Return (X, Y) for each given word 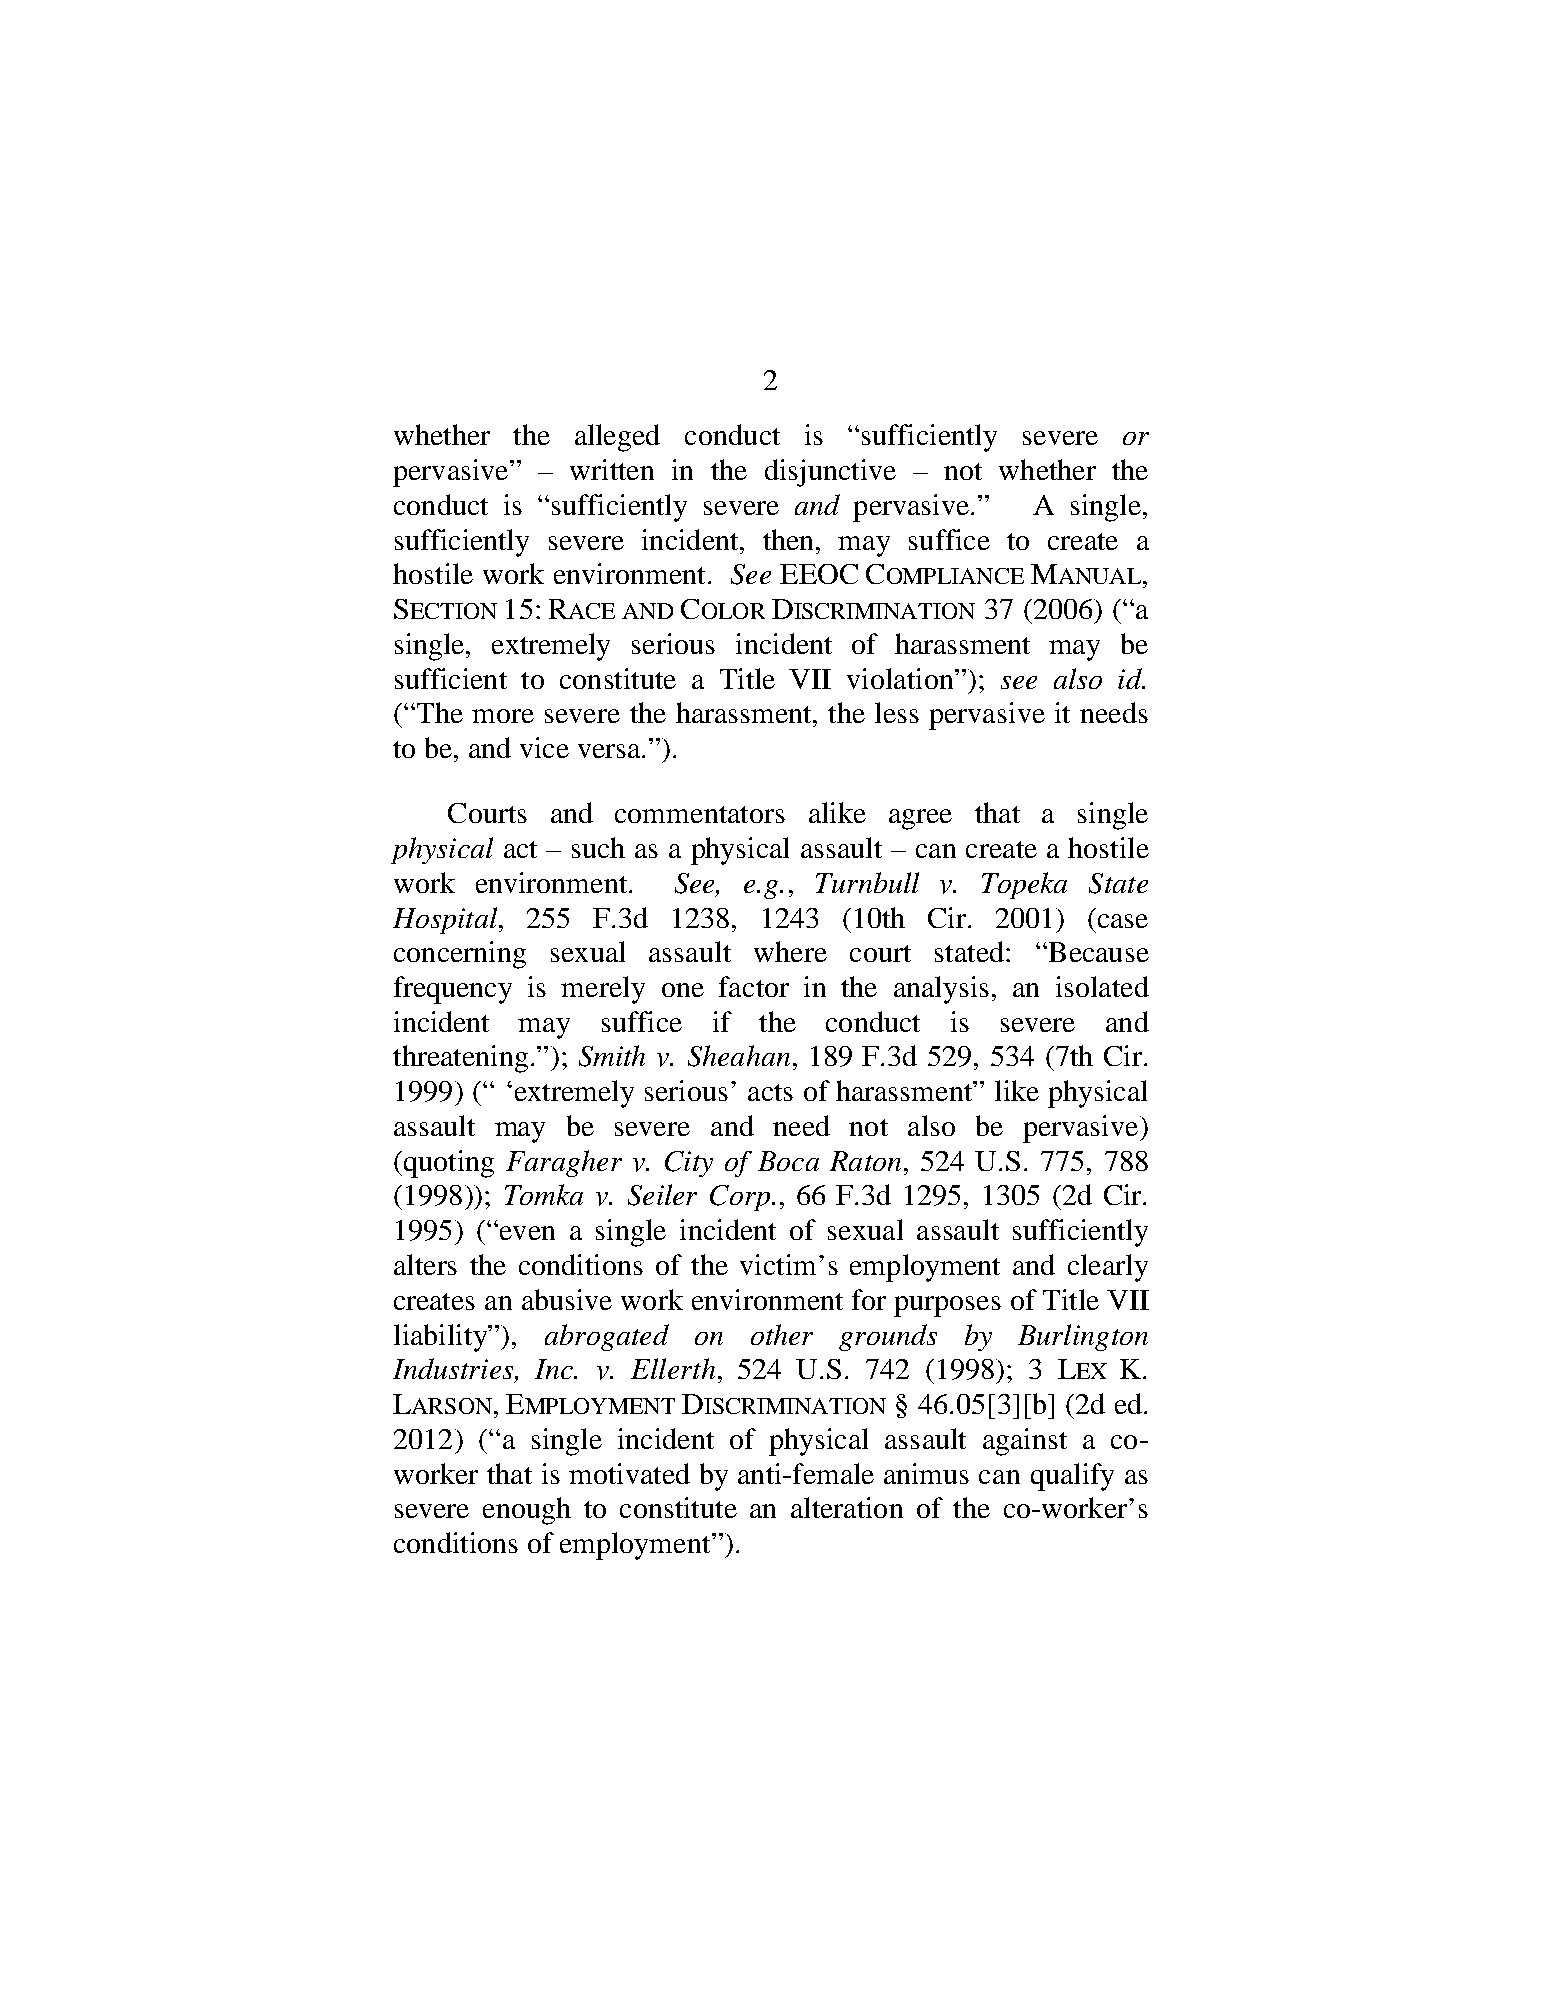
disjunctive (830, 473)
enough (527, 1511)
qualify (1072, 1477)
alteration (847, 1507)
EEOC (819, 574)
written (612, 469)
